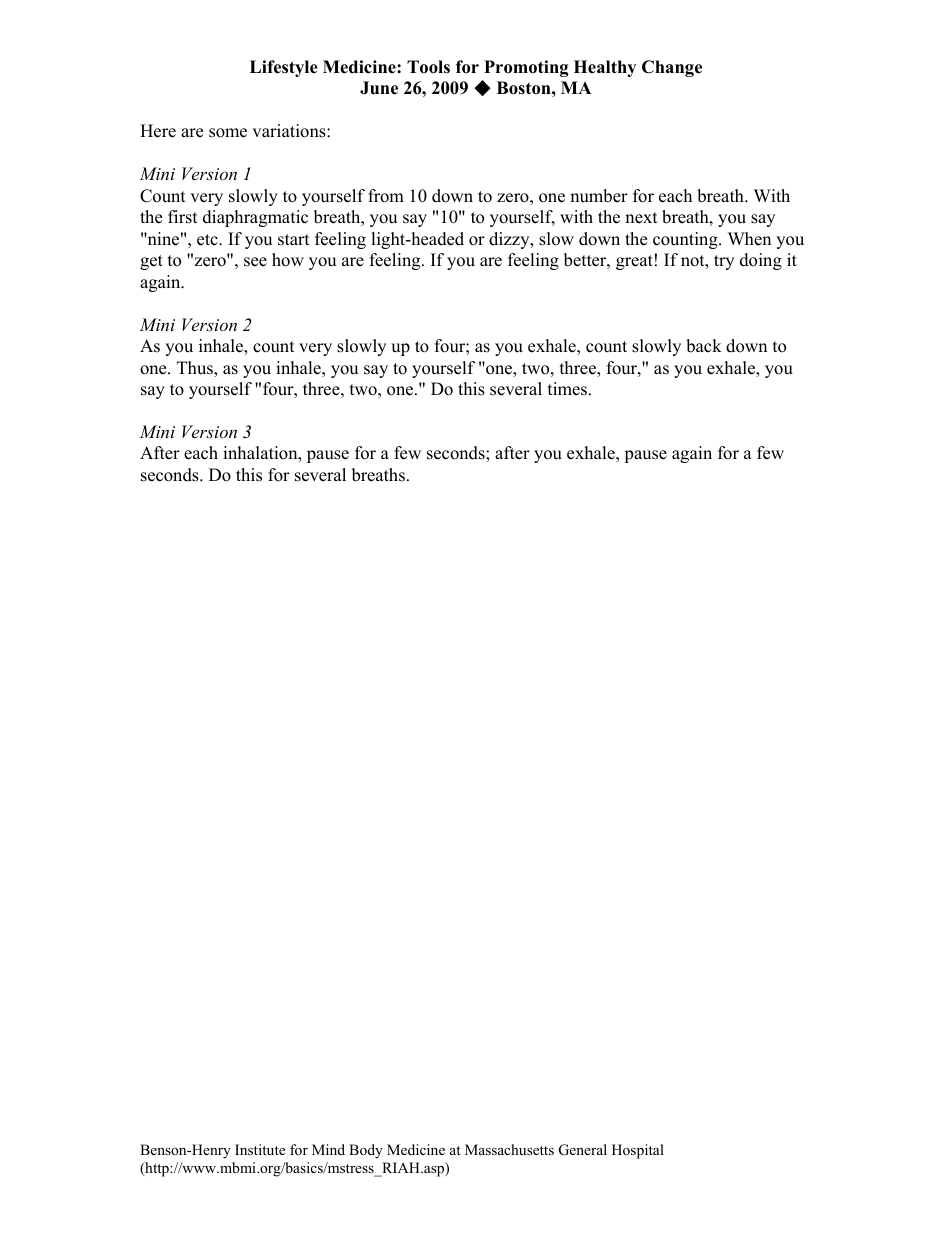 Image resolution: width=952 pixels, height=1233 pixels. I want to click on times, so click(567, 389).
